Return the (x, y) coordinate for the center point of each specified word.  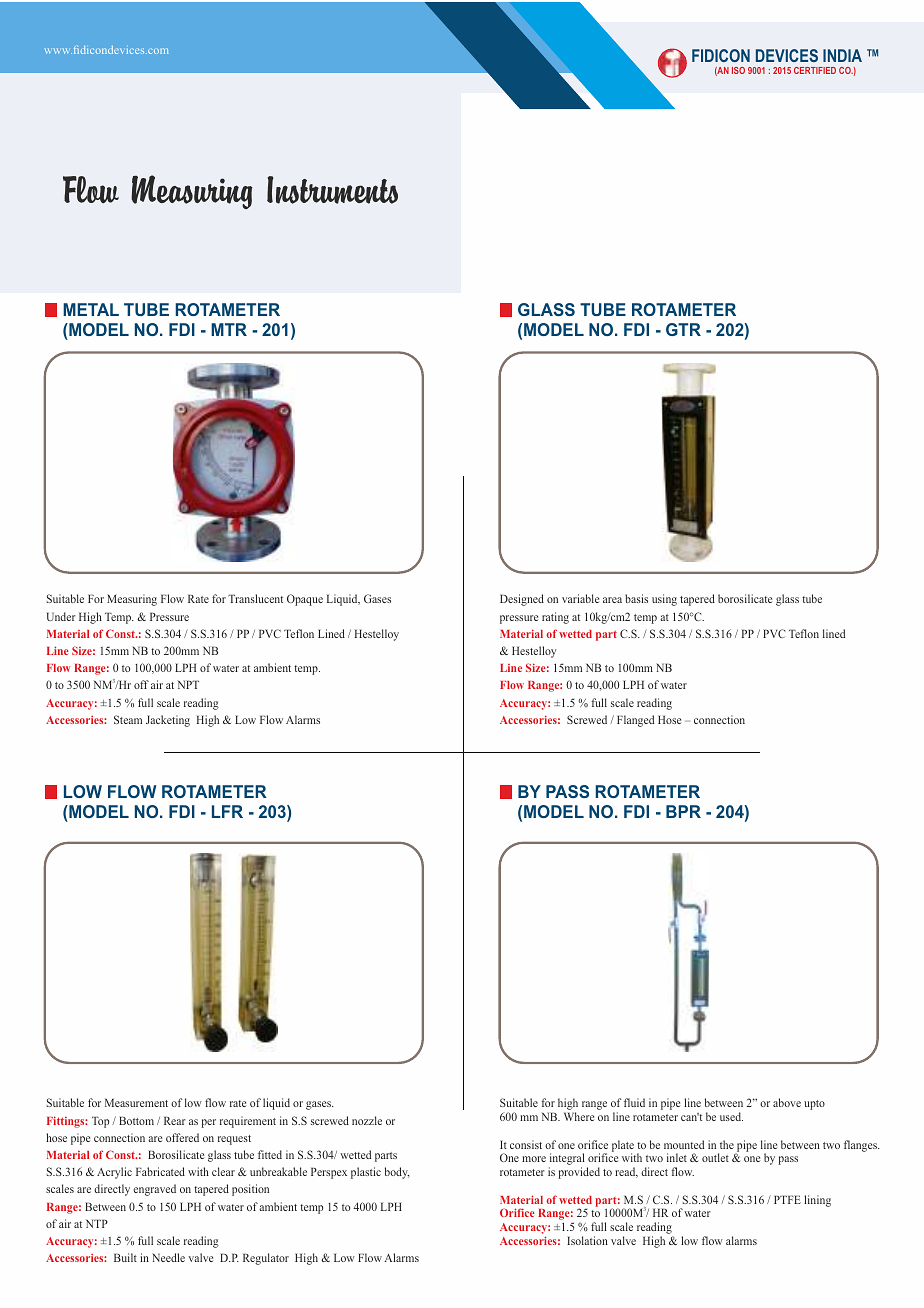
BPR (683, 811)
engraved (154, 1190)
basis (636, 598)
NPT (188, 684)
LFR (227, 811)
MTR (229, 329)
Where (579, 1116)
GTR (683, 329)
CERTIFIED (815, 70)
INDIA (842, 55)
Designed (522, 600)
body (397, 1173)
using (664, 600)
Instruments (332, 190)
